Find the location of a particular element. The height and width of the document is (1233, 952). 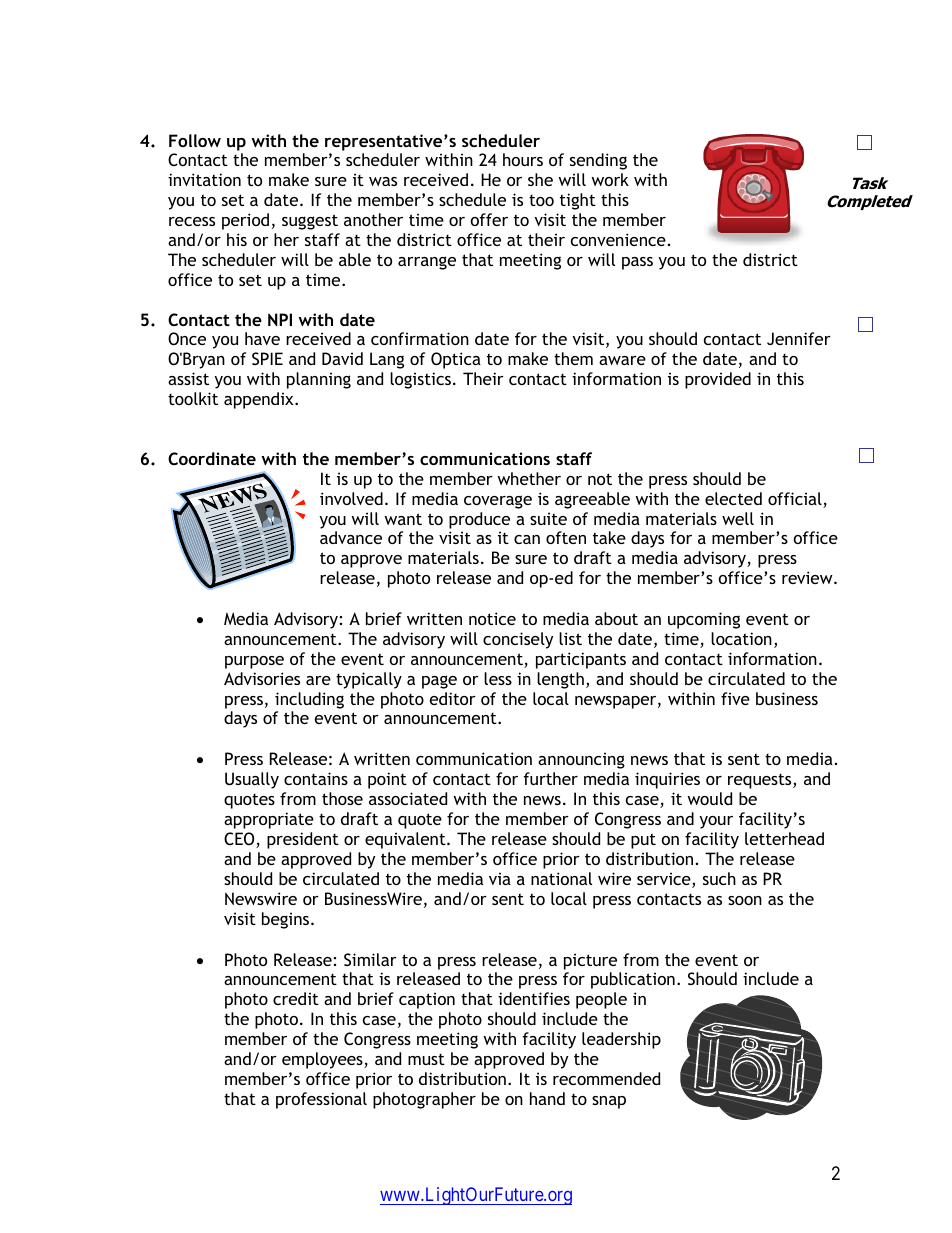

hours is located at coordinates (523, 159).
